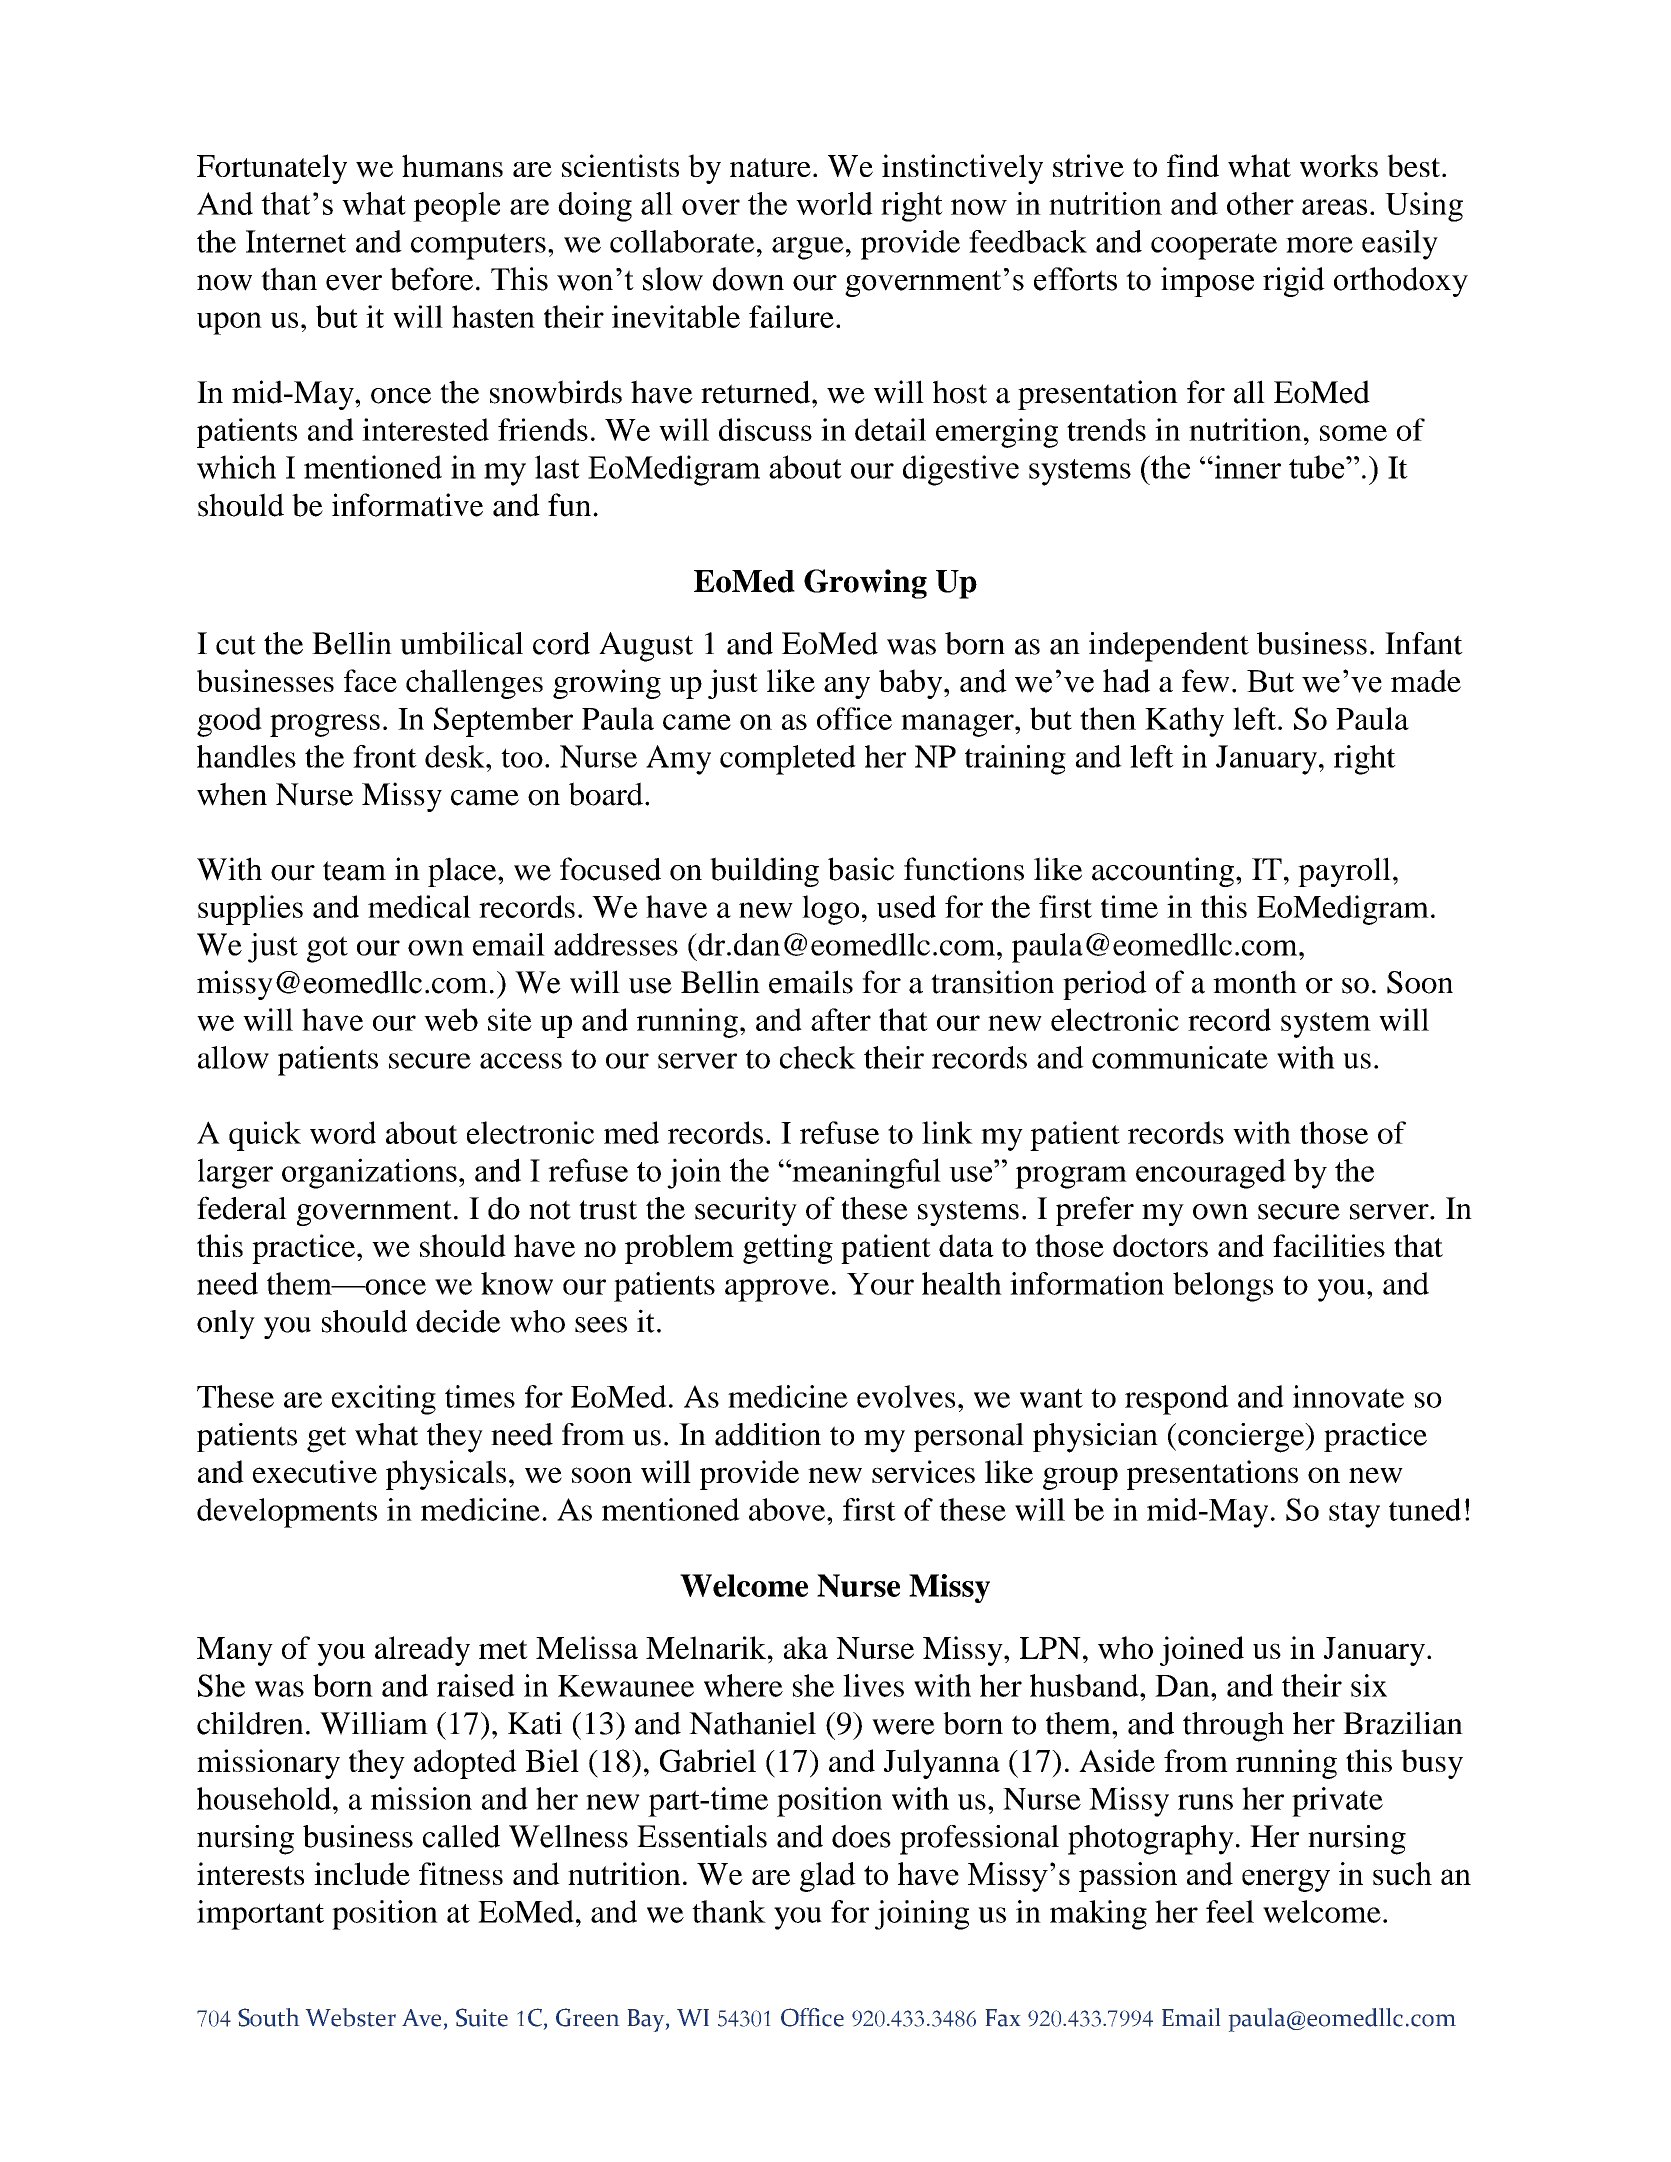 The image size is (1671, 2162). What do you see at coordinates (828, 1877) in the screenshot?
I see `glad` at bounding box center [828, 1877].
